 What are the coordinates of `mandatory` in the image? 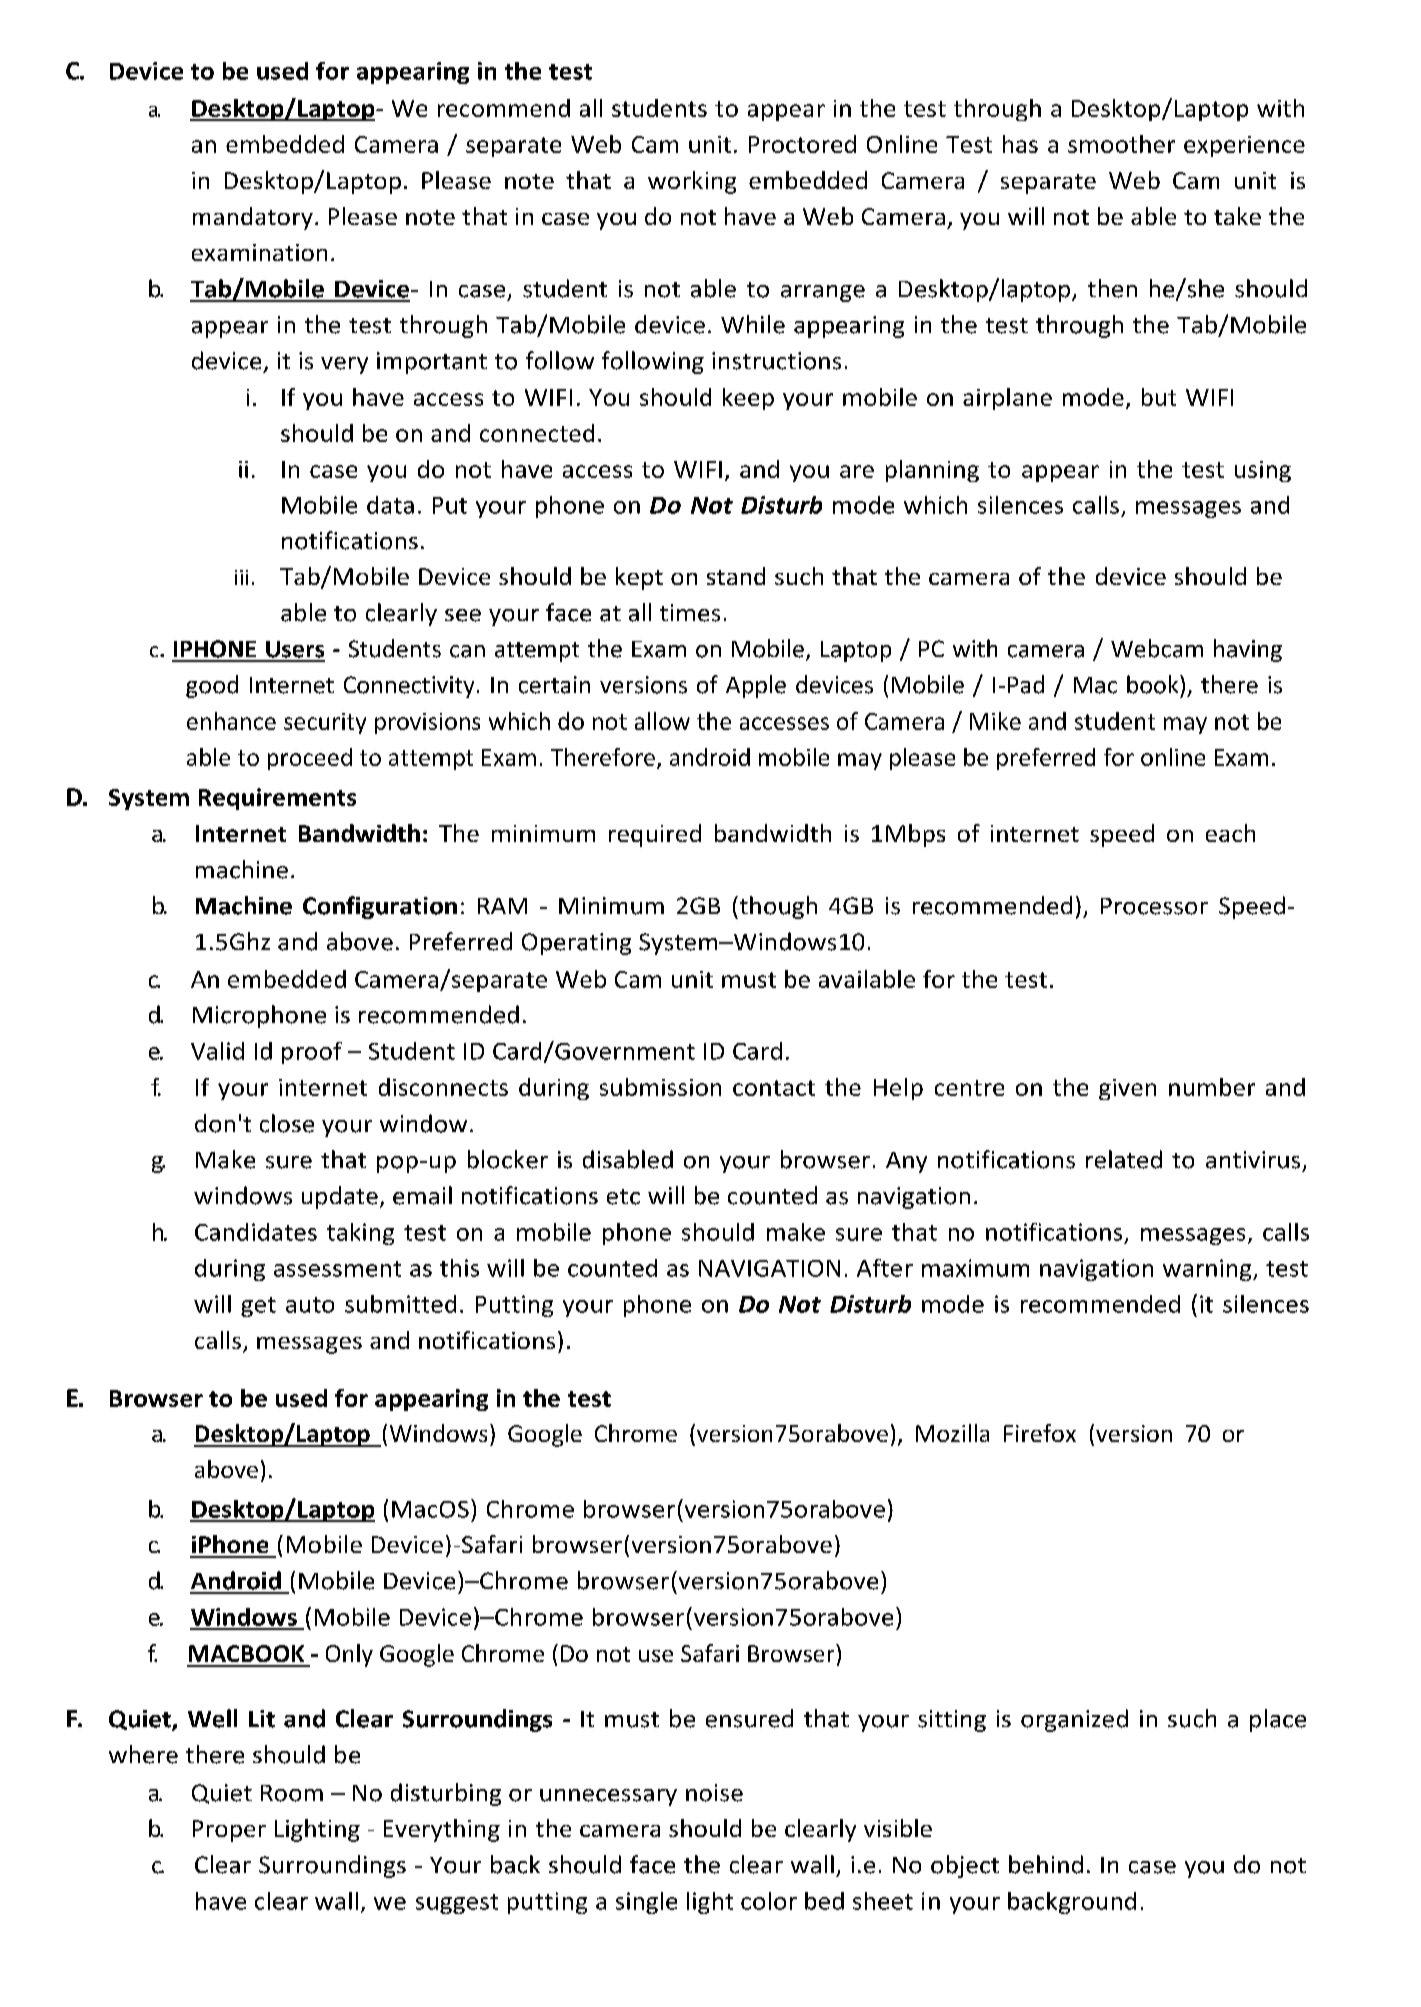 It's located at (253, 218).
